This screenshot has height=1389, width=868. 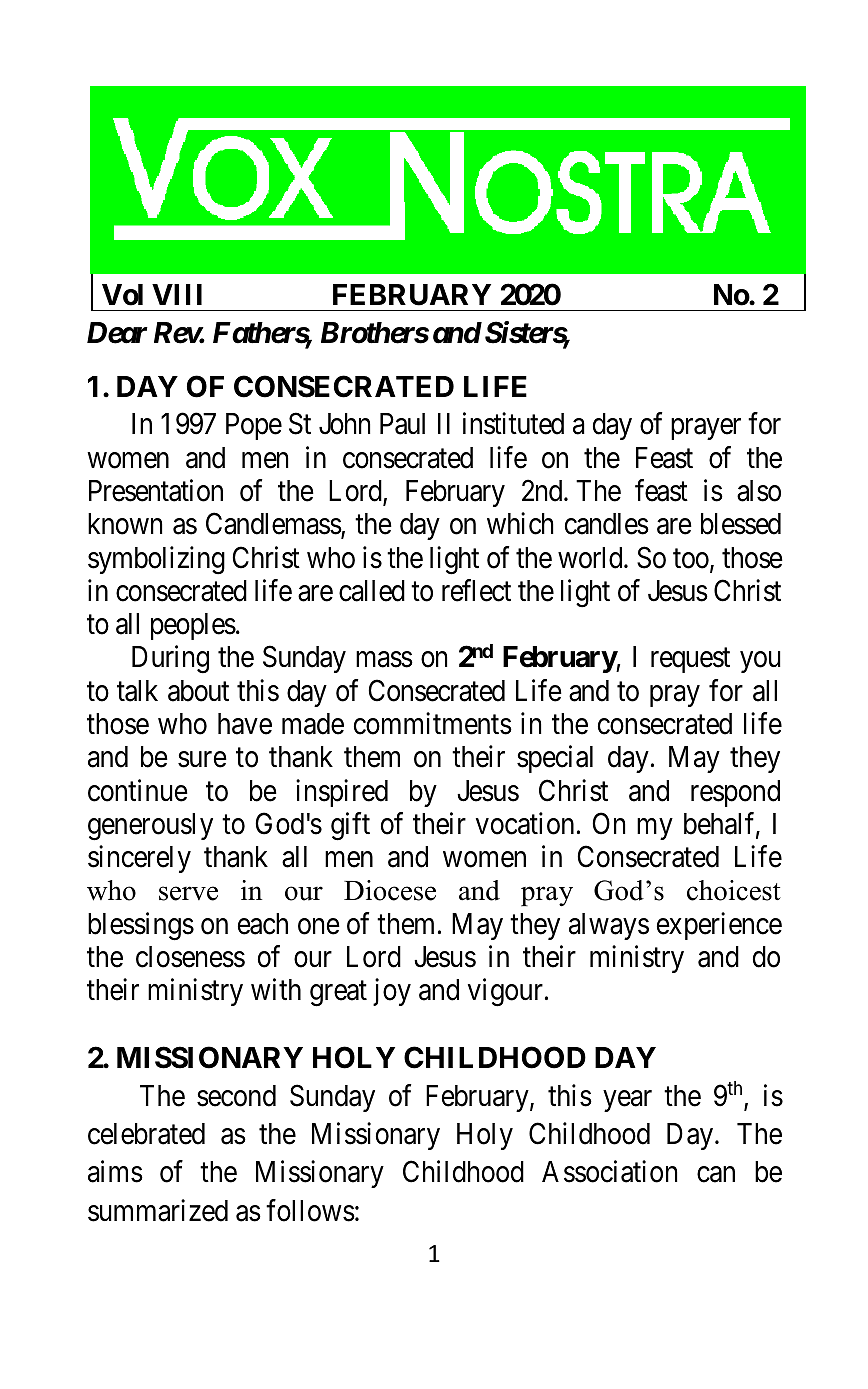 What do you see at coordinates (202, 760) in the screenshot?
I see `sure` at bounding box center [202, 760].
